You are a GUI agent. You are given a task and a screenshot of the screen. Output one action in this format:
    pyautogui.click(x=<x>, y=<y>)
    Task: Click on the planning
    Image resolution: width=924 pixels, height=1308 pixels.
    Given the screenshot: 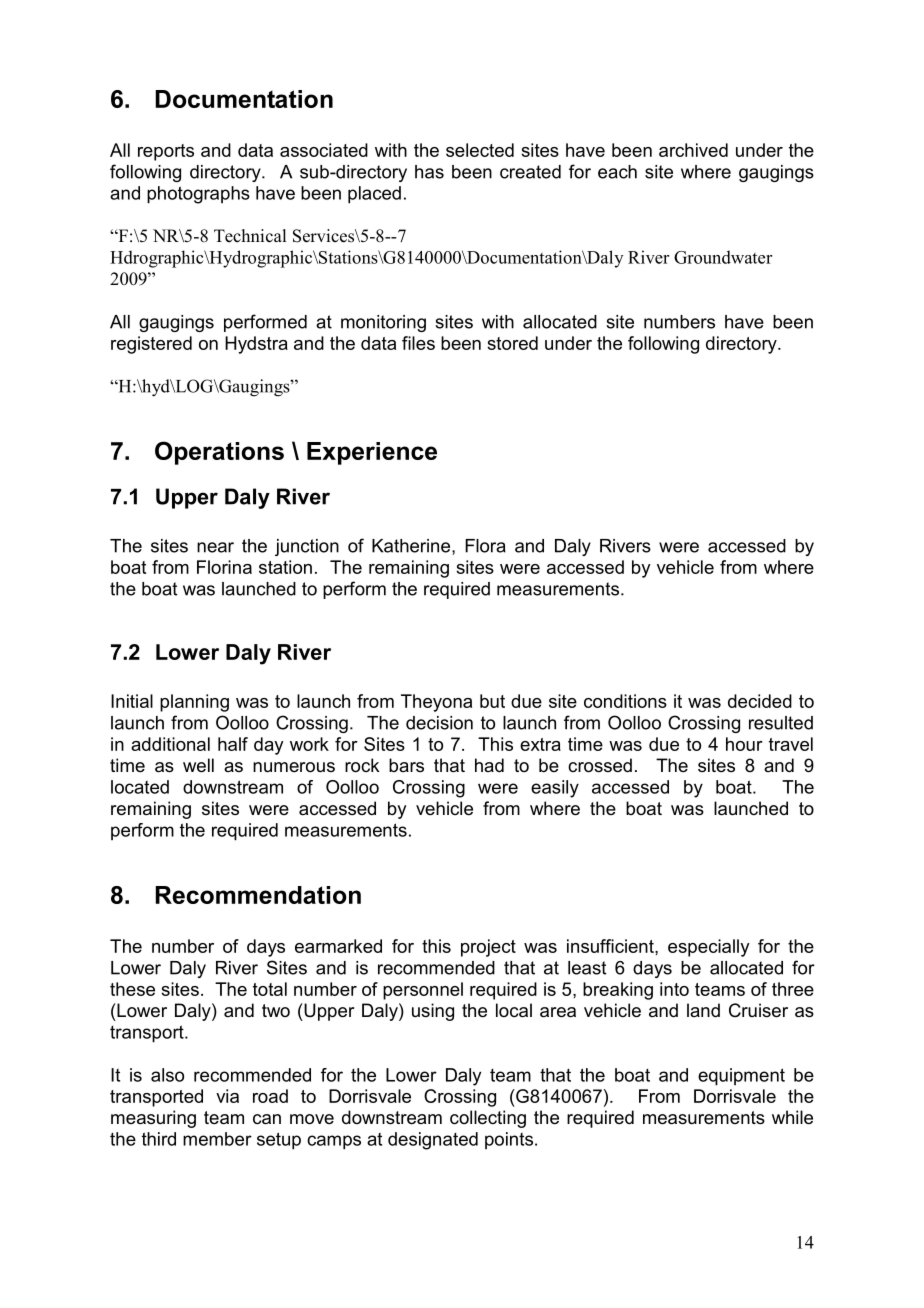 What is the action you would take?
    pyautogui.click(x=194, y=703)
